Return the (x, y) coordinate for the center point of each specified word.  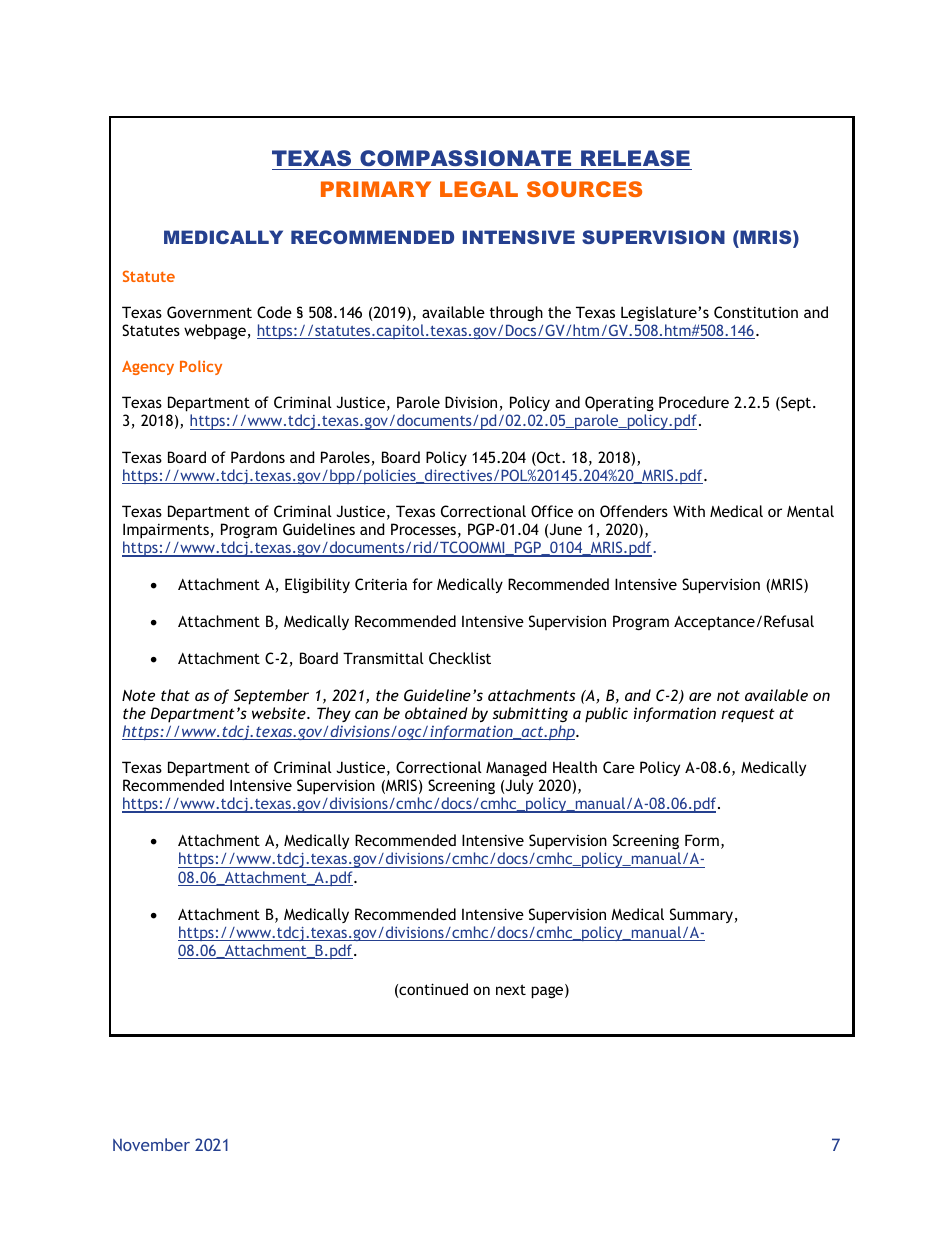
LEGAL (479, 189)
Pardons (258, 457)
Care (619, 767)
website (280, 713)
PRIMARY (376, 189)
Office (552, 511)
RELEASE (635, 158)
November (151, 1144)
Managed (516, 768)
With (689, 511)
